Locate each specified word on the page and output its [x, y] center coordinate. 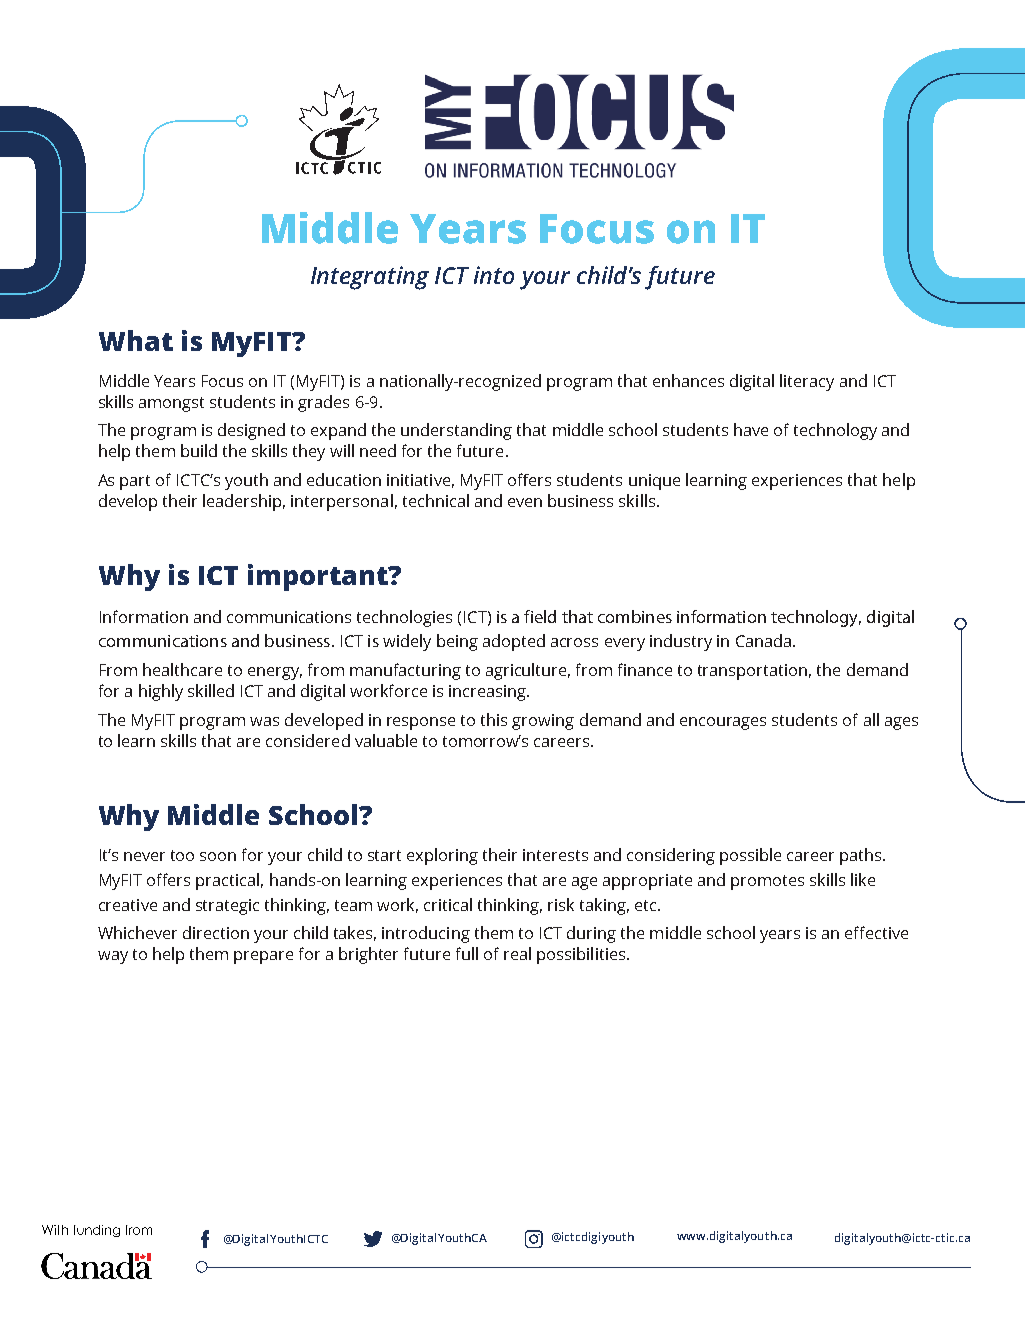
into [494, 275]
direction [216, 932]
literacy [807, 382]
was [264, 721]
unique [654, 482]
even [525, 502]
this [494, 719]
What [136, 340]
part [135, 482]
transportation [752, 672]
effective [876, 932]
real [517, 953]
